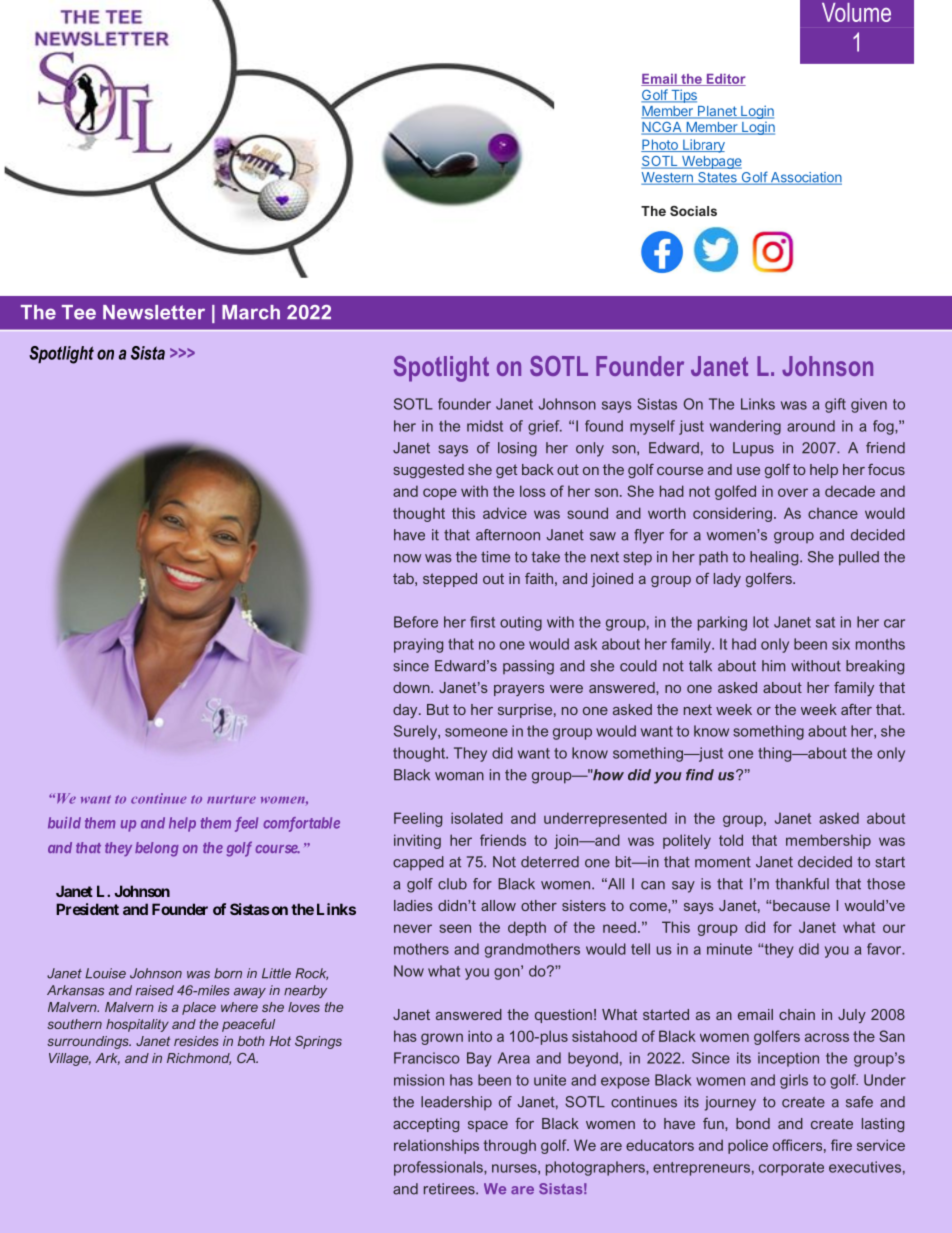  What do you see at coordinates (154, 312) in the screenshot?
I see `Newsletter` at bounding box center [154, 312].
